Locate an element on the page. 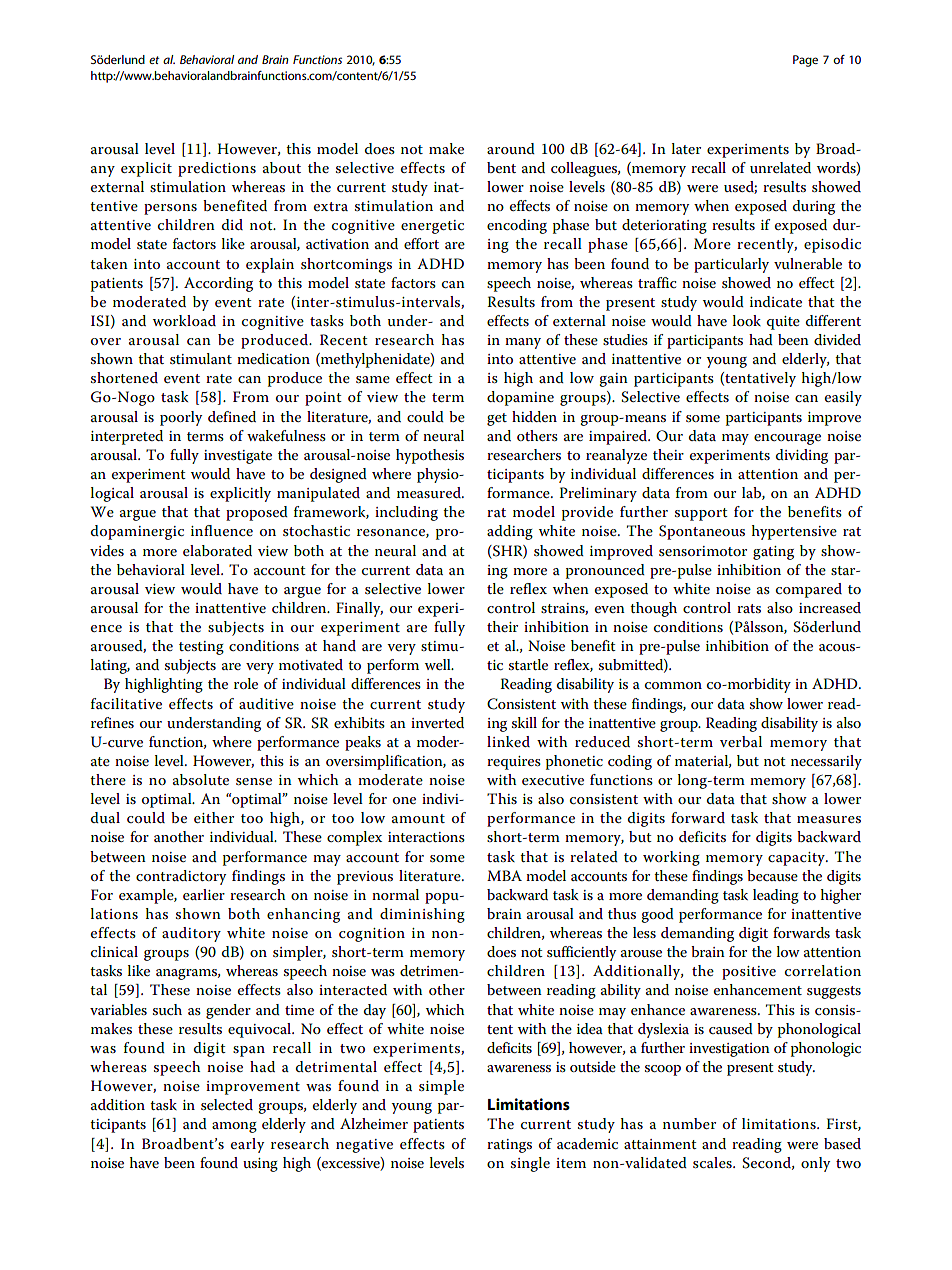 This image has width=952, height=1270. well is located at coordinates (439, 664).
